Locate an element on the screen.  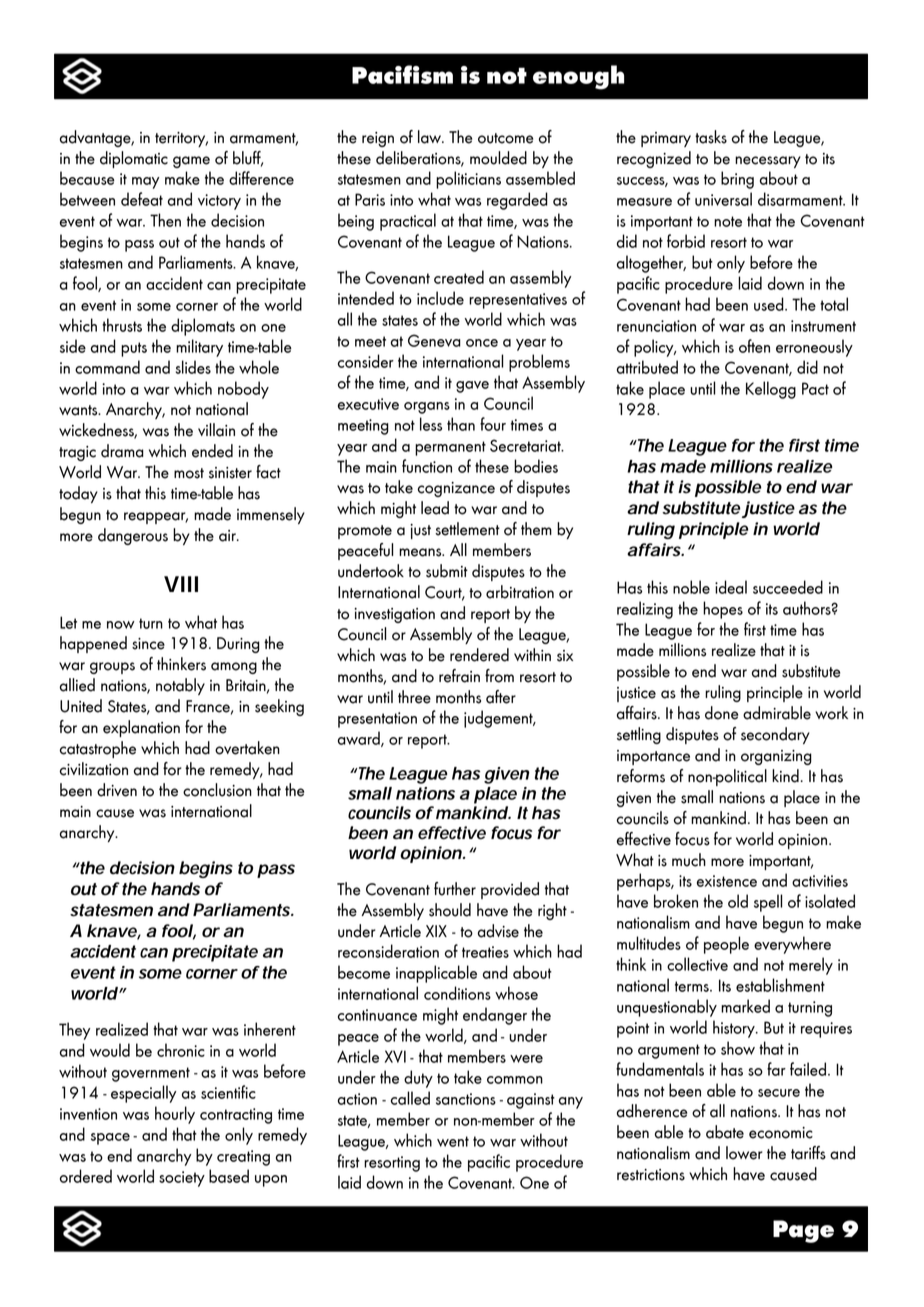
driven is located at coordinates (117, 790).
